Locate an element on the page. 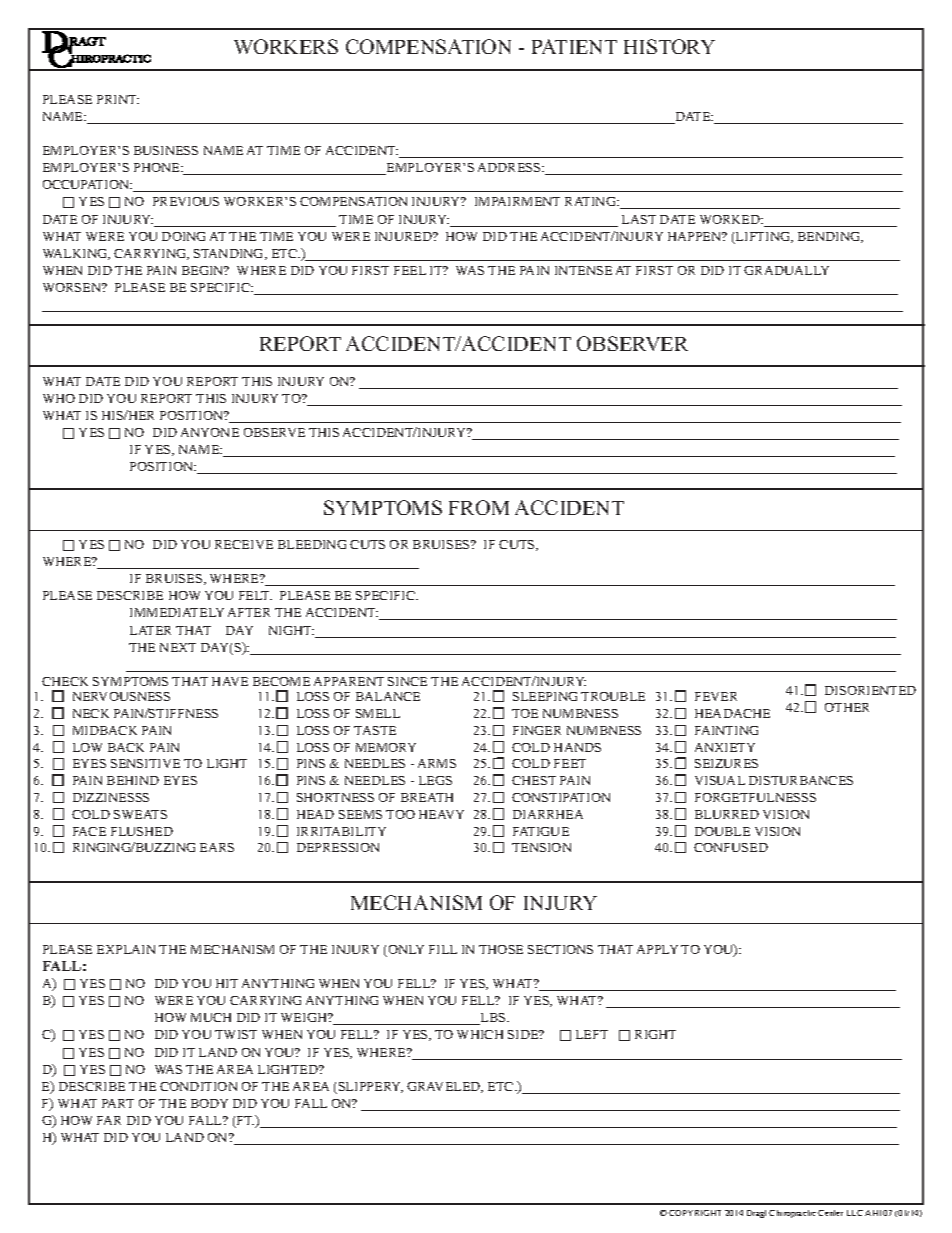  PATIENT is located at coordinates (574, 46).
